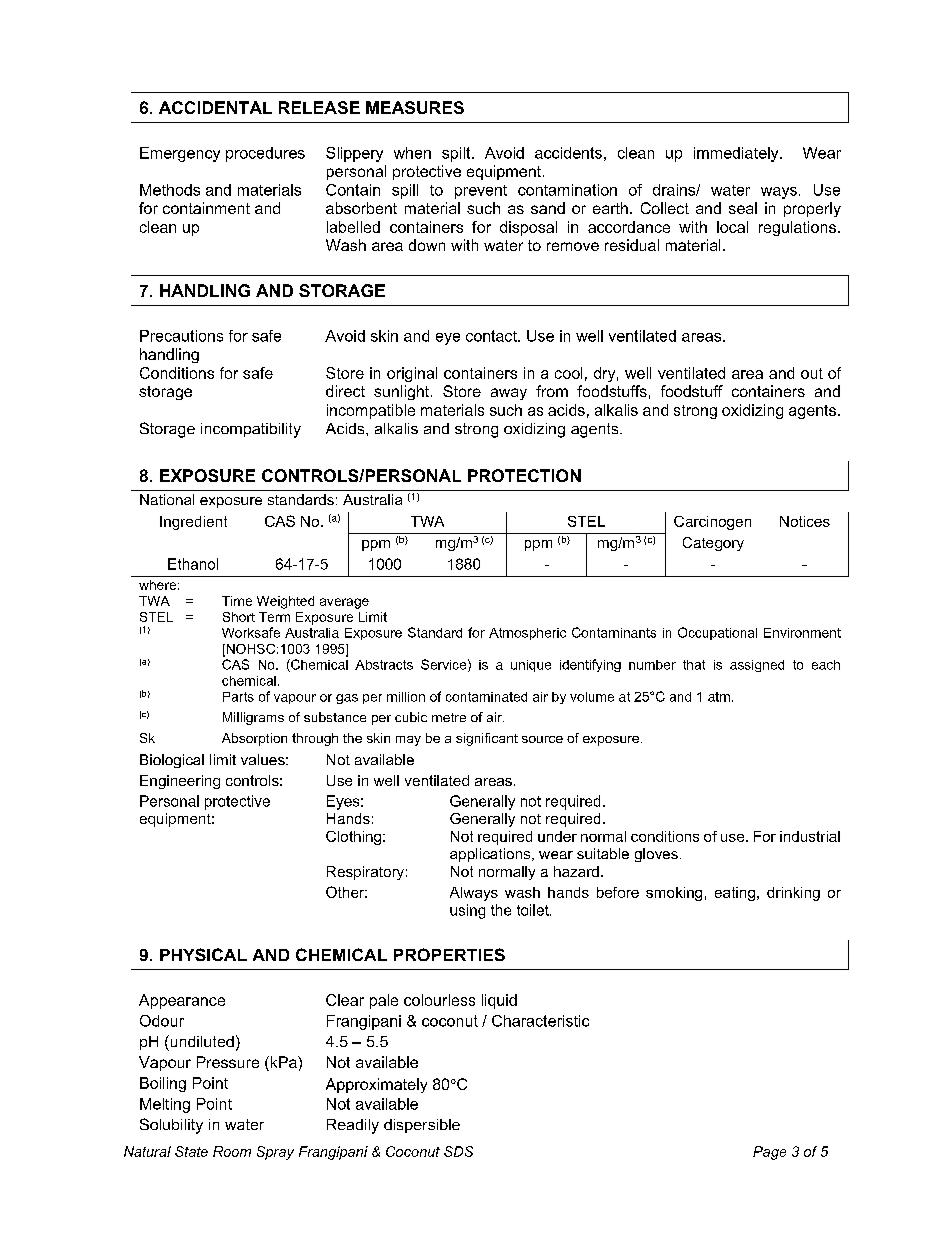 This screenshot has height=1233, width=952. Describe the element at coordinates (265, 154) in the screenshot. I see `procedures` at that location.
